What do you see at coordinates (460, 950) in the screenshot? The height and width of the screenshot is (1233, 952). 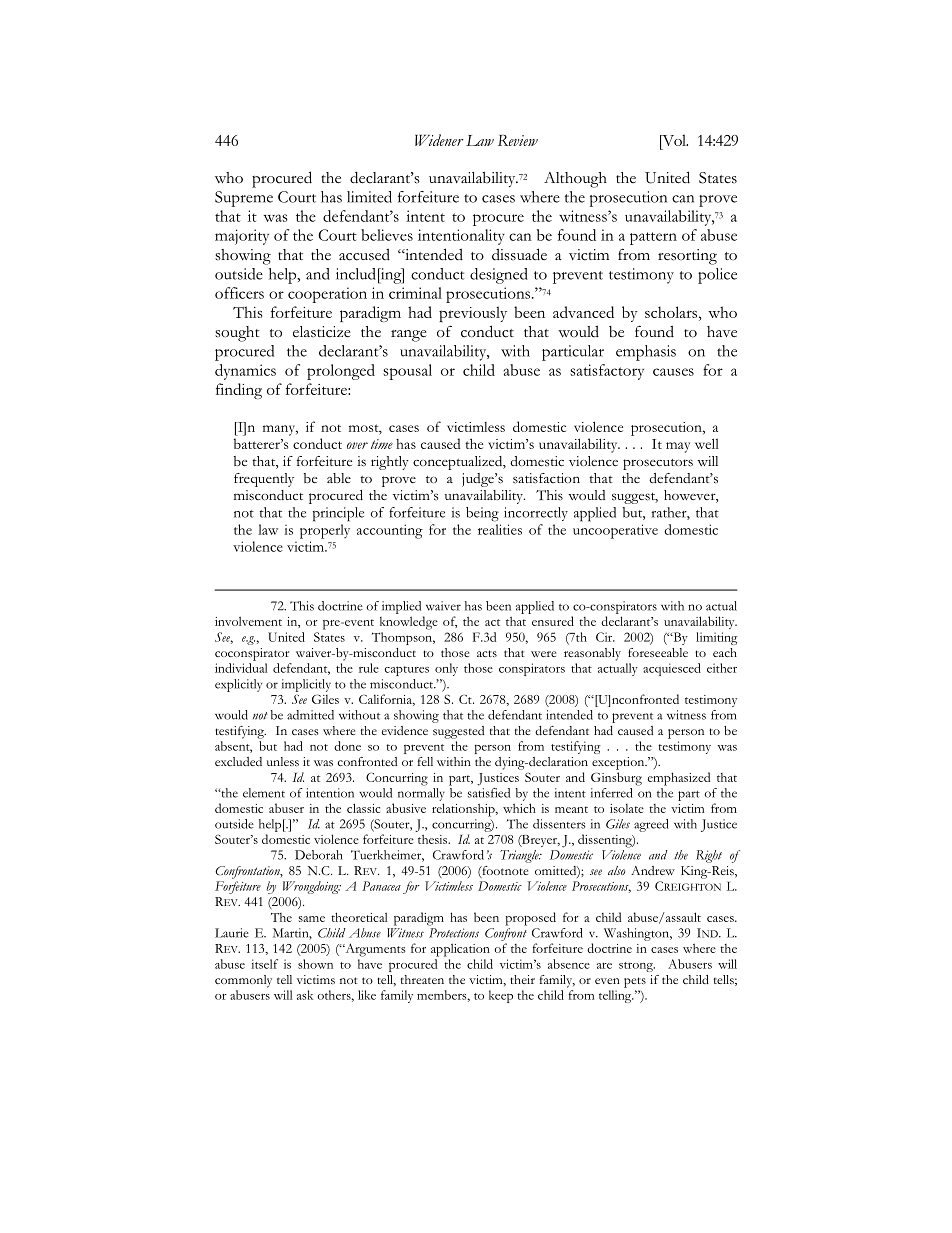 I see `application` at bounding box center [460, 950].
